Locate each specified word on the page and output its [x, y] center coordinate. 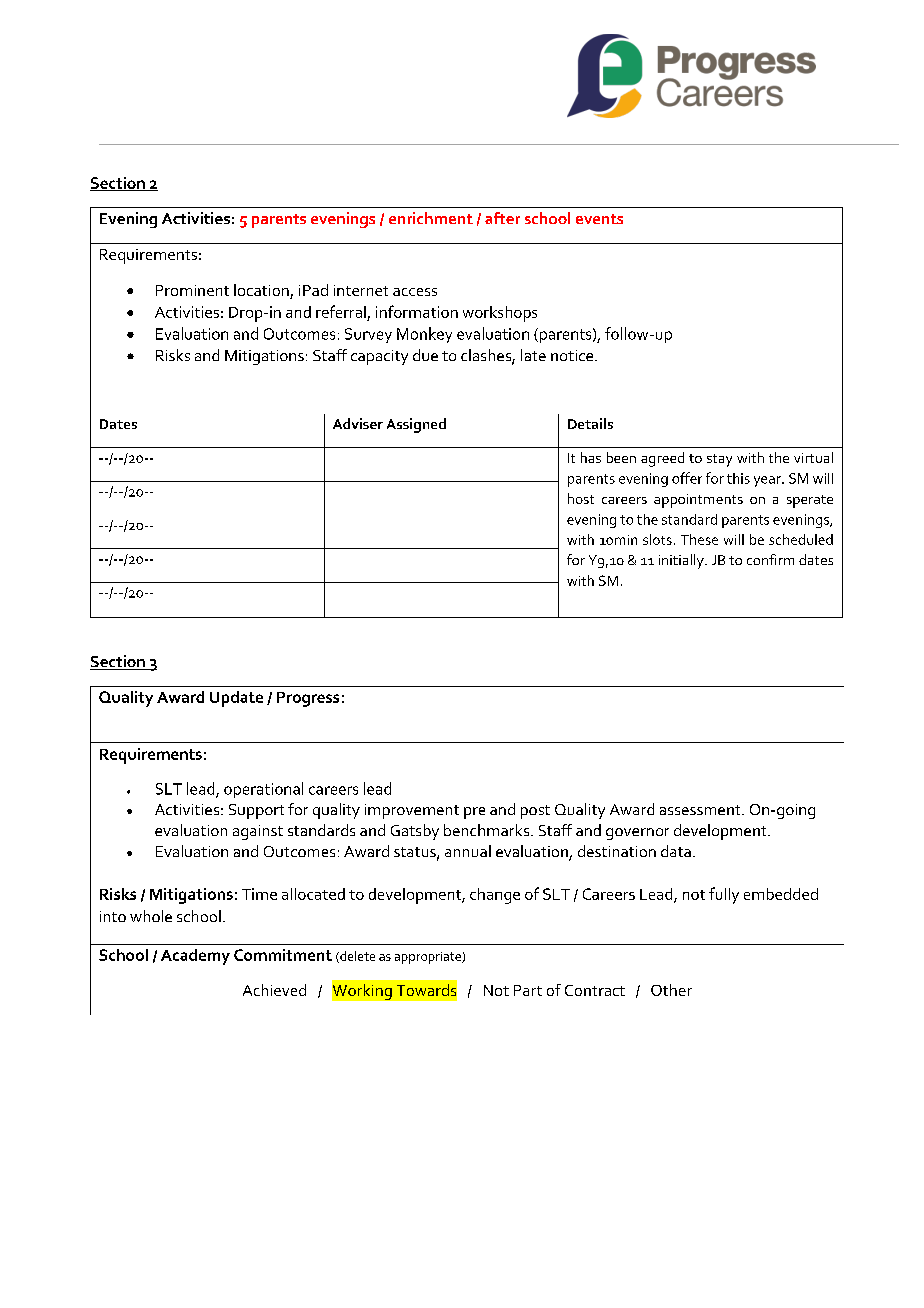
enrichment [431, 218]
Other [671, 990]
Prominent [192, 290]
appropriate [429, 958]
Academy [195, 957]
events [599, 219]
